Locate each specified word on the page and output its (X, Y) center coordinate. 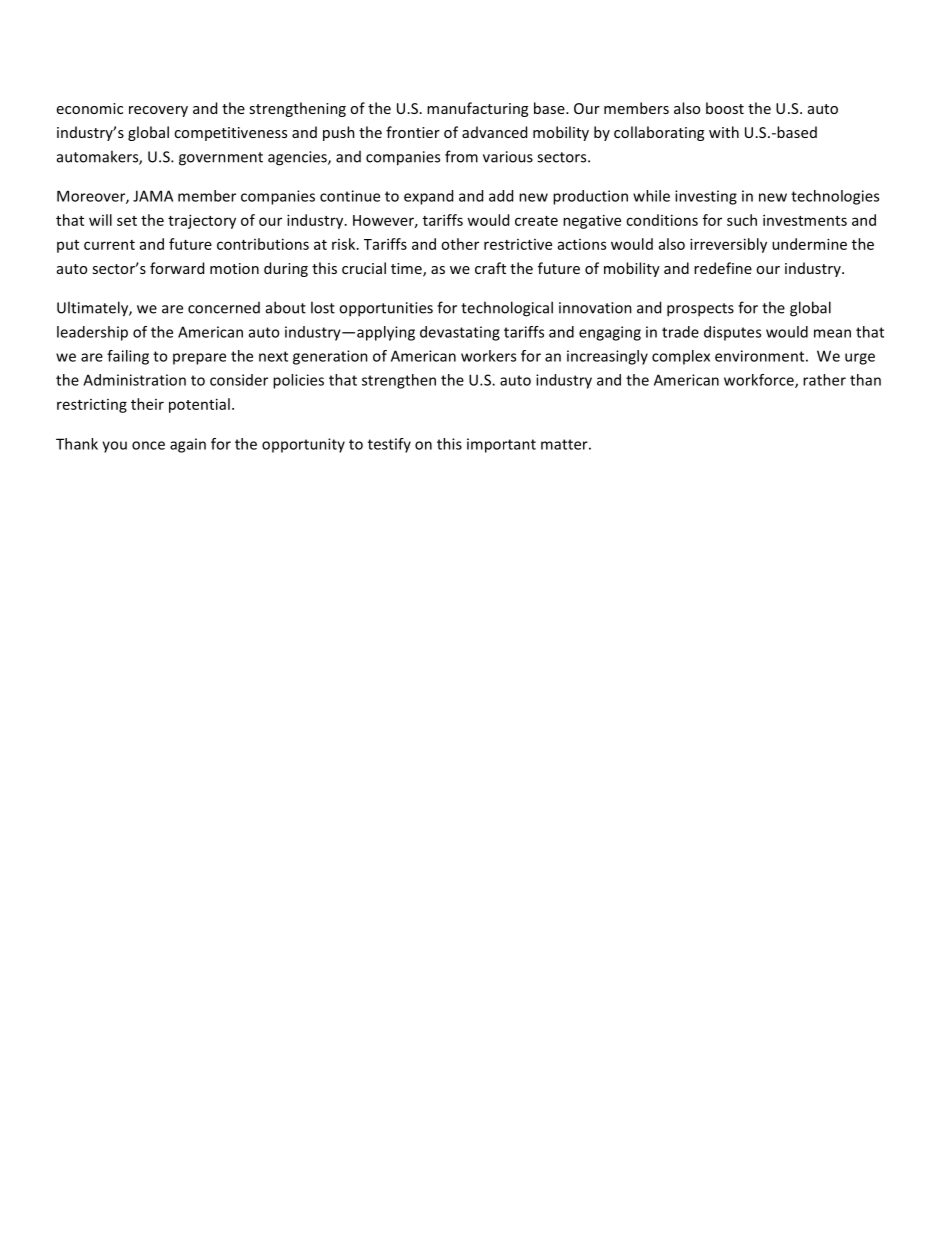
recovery (158, 111)
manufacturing (477, 109)
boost (725, 108)
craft (490, 268)
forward (177, 268)
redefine (723, 268)
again (188, 445)
